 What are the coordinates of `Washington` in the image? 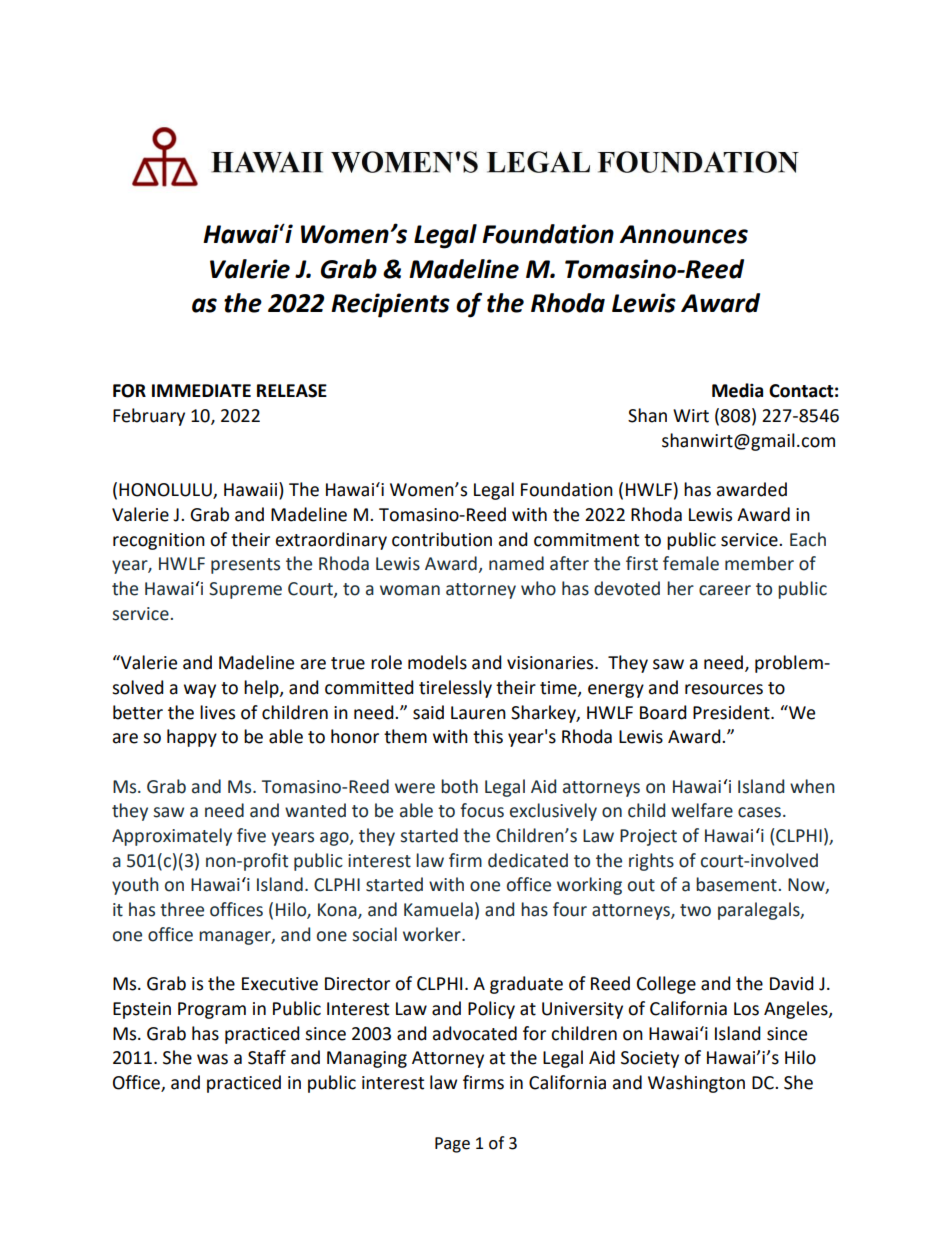 It's located at (696, 1084).
